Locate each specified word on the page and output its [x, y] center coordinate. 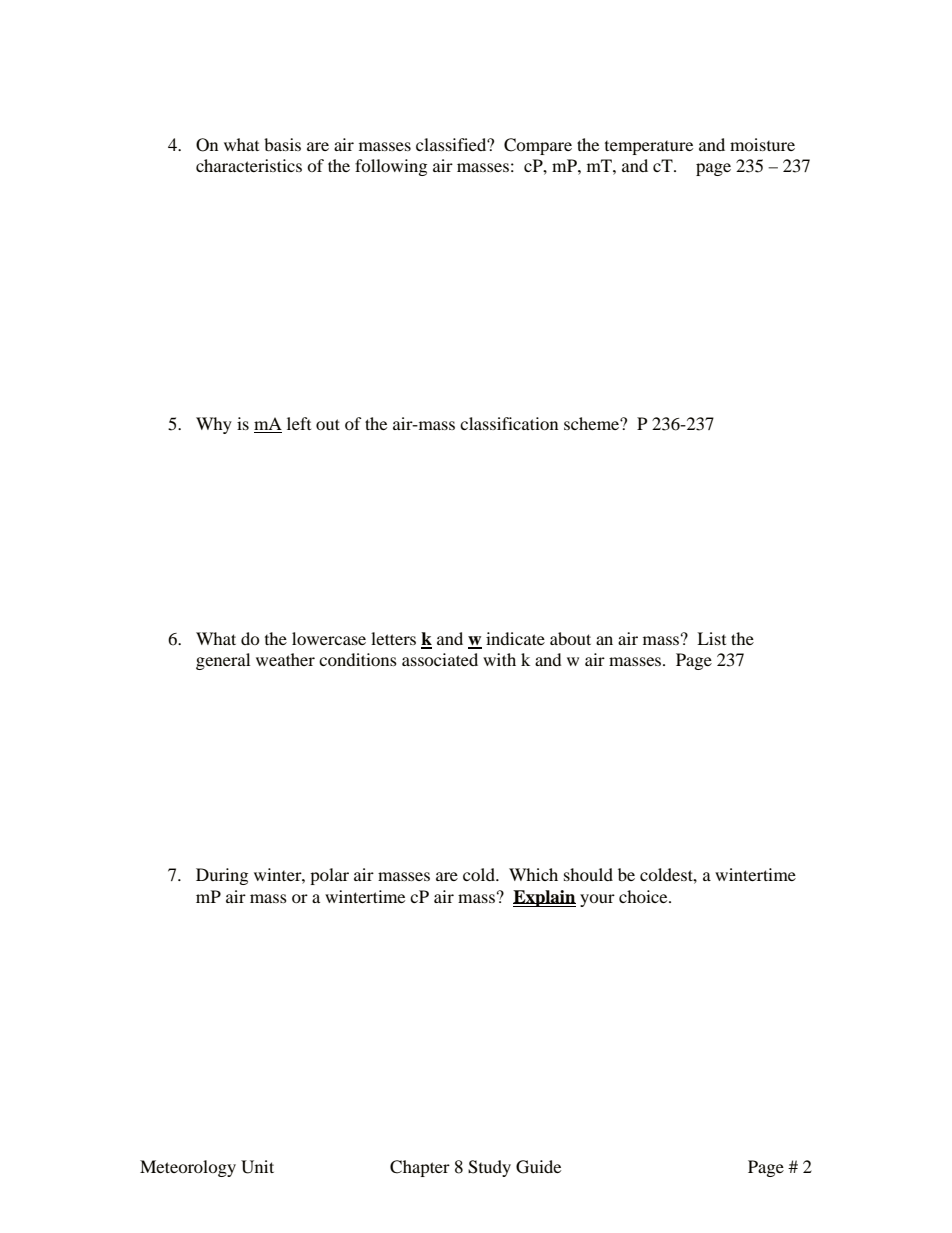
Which [533, 874]
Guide [538, 1167]
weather [285, 659]
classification [509, 423]
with [499, 659]
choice [644, 896]
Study [489, 1168]
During [222, 876]
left [299, 423]
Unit [257, 1167]
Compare [538, 146]
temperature [649, 148]
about [570, 638]
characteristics [249, 165]
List [711, 638]
